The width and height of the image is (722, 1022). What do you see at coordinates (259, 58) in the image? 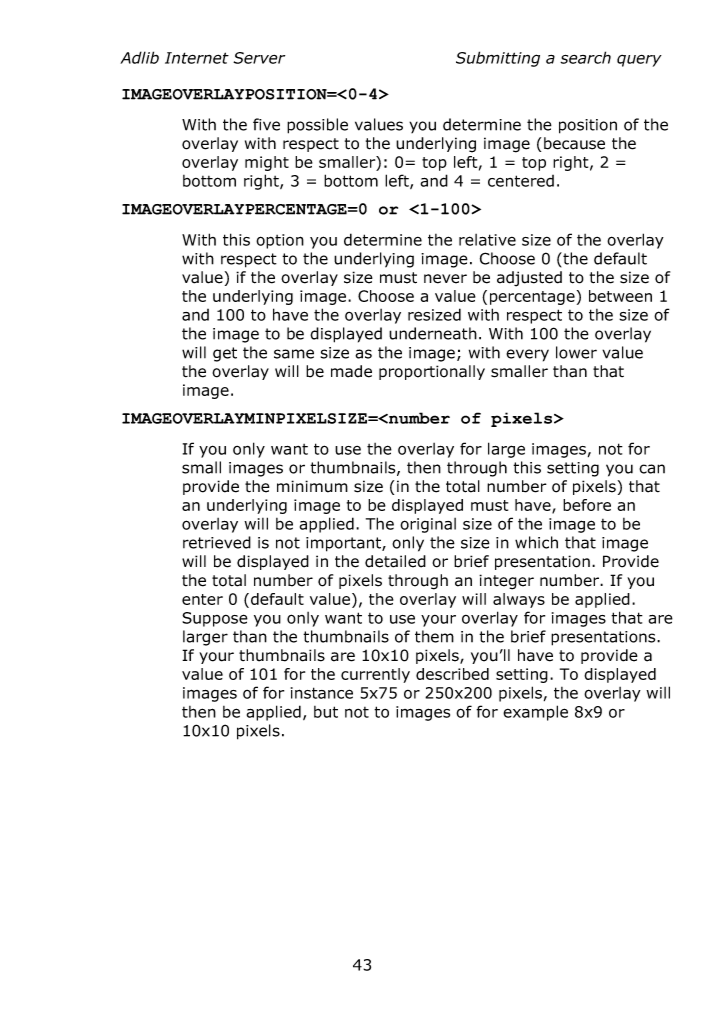
I see `Server` at bounding box center [259, 58].
